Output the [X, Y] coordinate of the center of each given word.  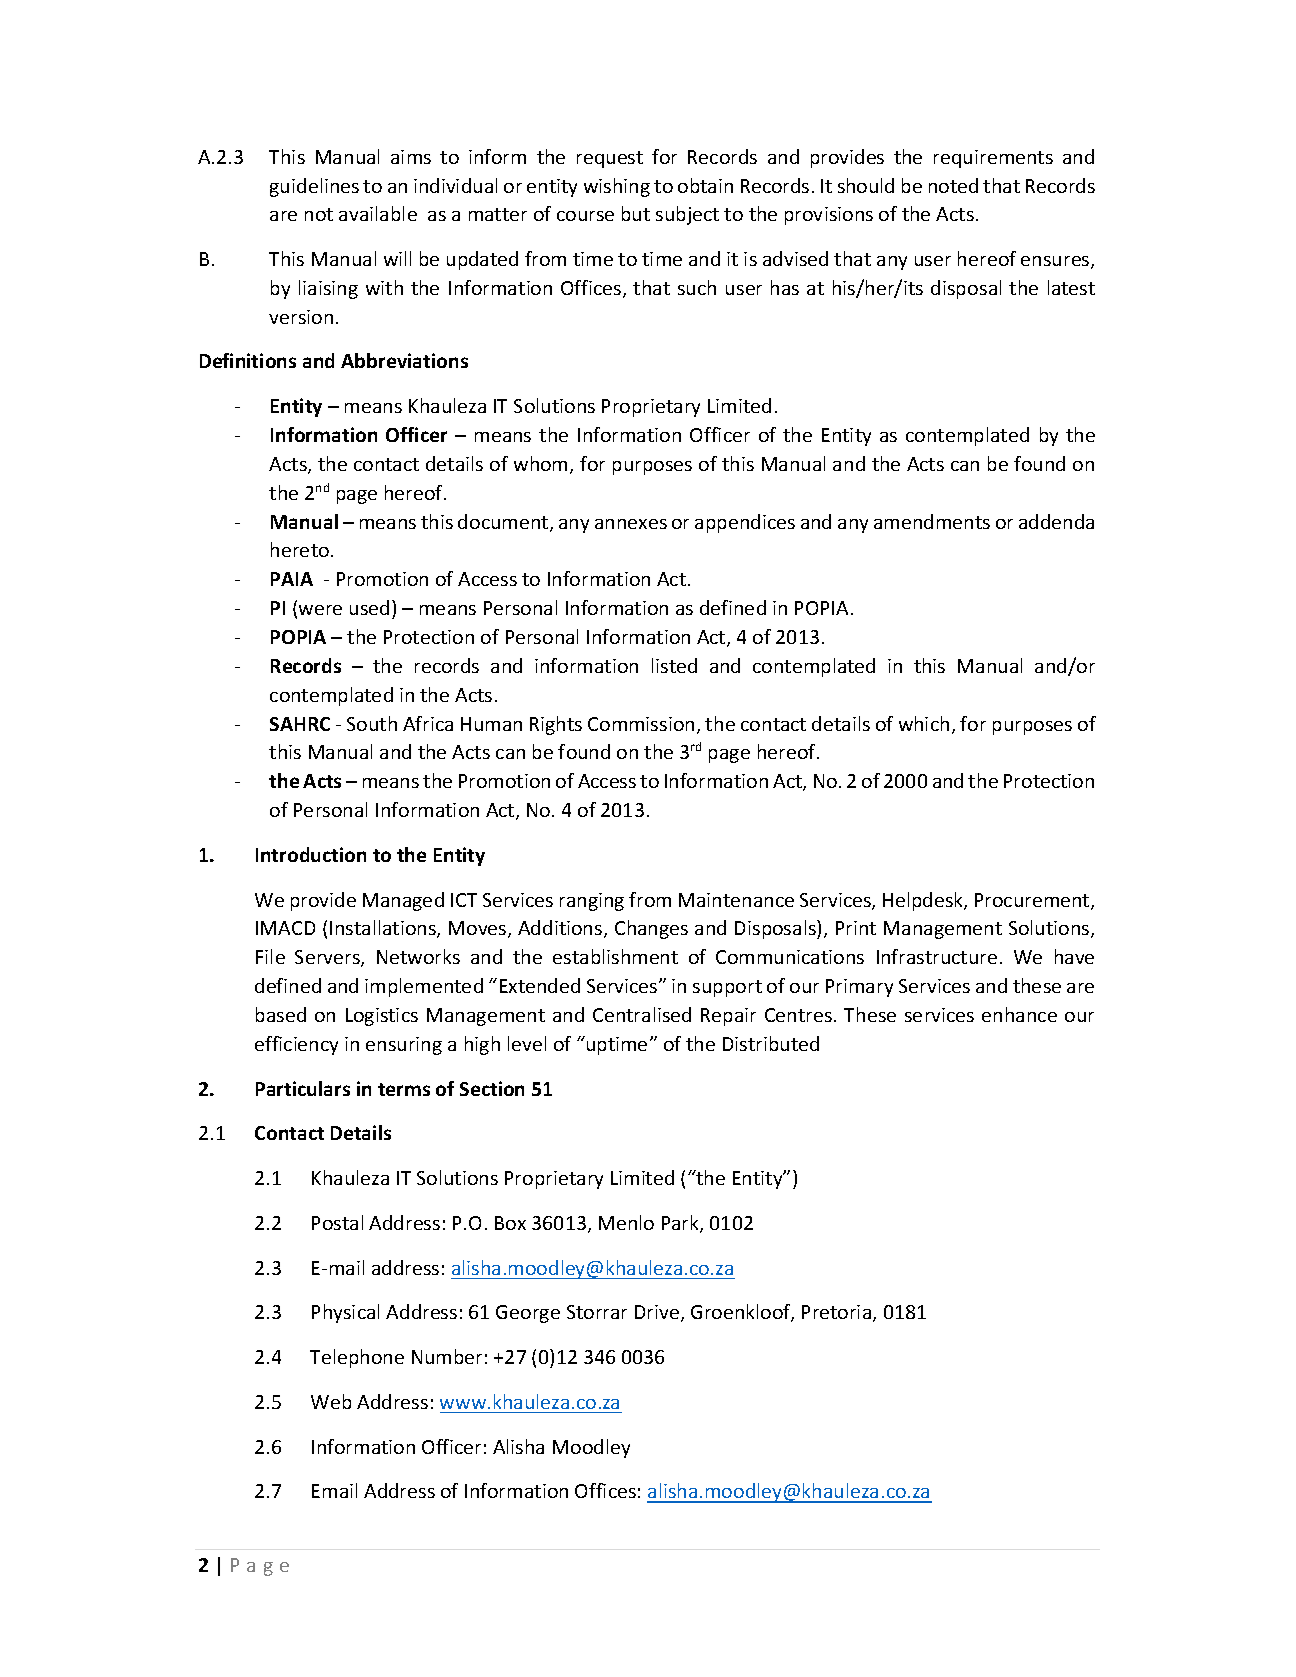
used [369, 607]
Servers [328, 958]
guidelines [314, 187]
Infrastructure [937, 956]
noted [953, 185]
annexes [631, 524]
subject [687, 215]
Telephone [357, 1358]
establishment [615, 956]
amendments [932, 521]
